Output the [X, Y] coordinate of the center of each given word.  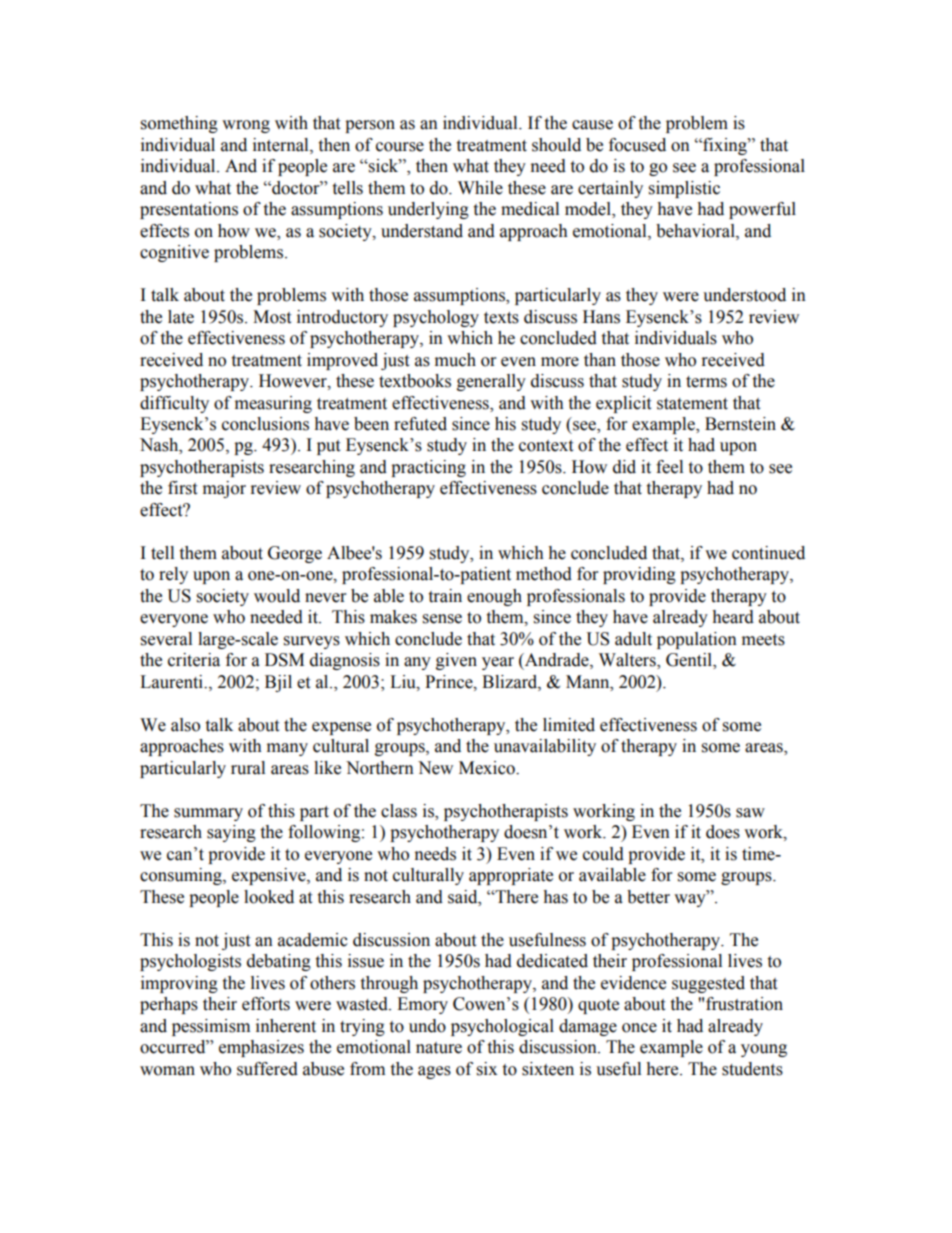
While [480, 188]
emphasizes [261, 1048]
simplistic [684, 189]
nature [439, 1048]
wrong [246, 126]
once [639, 1028]
